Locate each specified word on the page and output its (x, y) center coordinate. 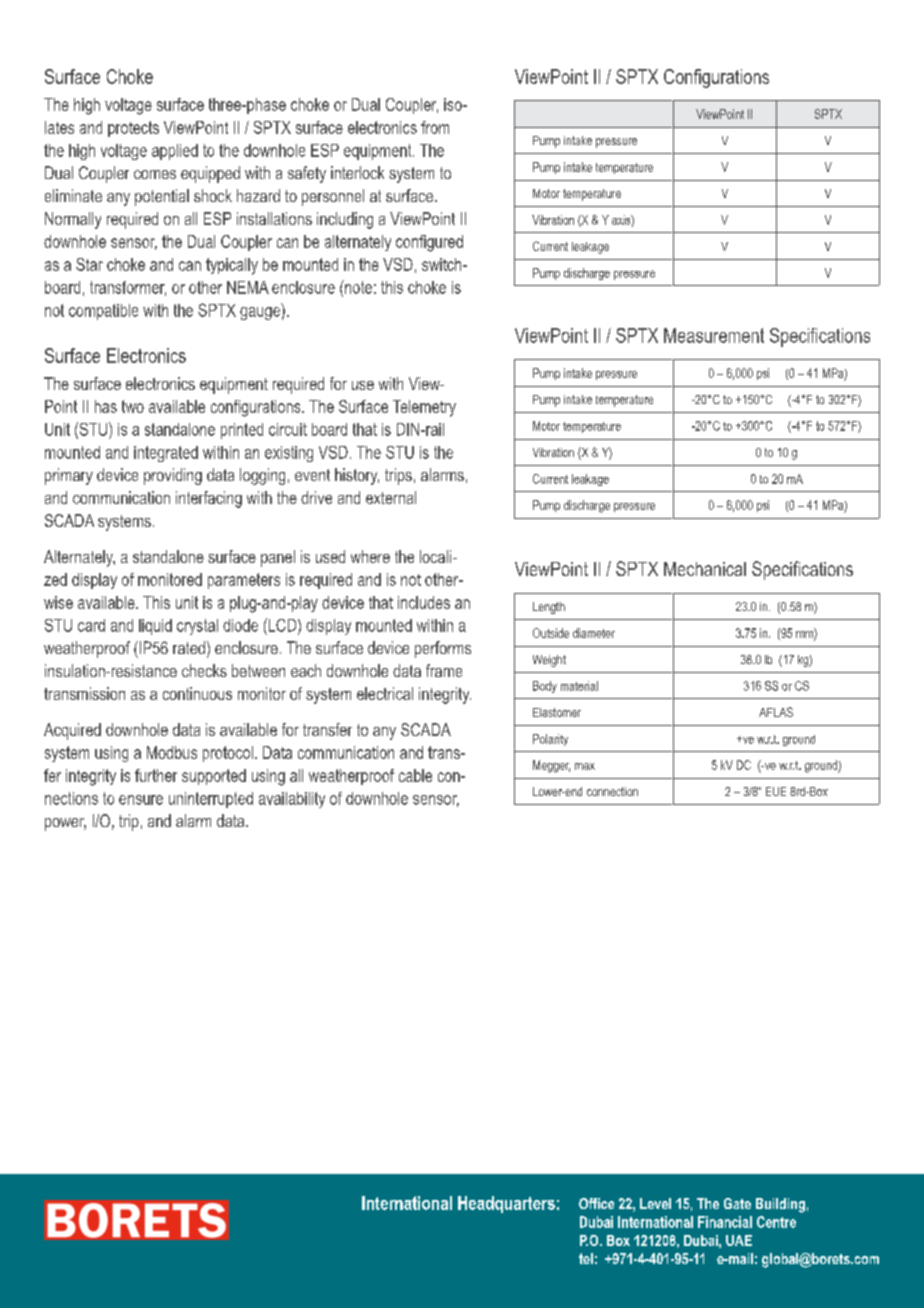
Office (596, 1203)
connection (612, 791)
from (435, 127)
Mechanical (705, 569)
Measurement (714, 335)
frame (444, 670)
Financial (725, 1222)
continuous (197, 693)
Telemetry (424, 408)
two (133, 406)
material (579, 686)
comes (155, 174)
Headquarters (506, 1204)
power (65, 824)
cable (415, 775)
